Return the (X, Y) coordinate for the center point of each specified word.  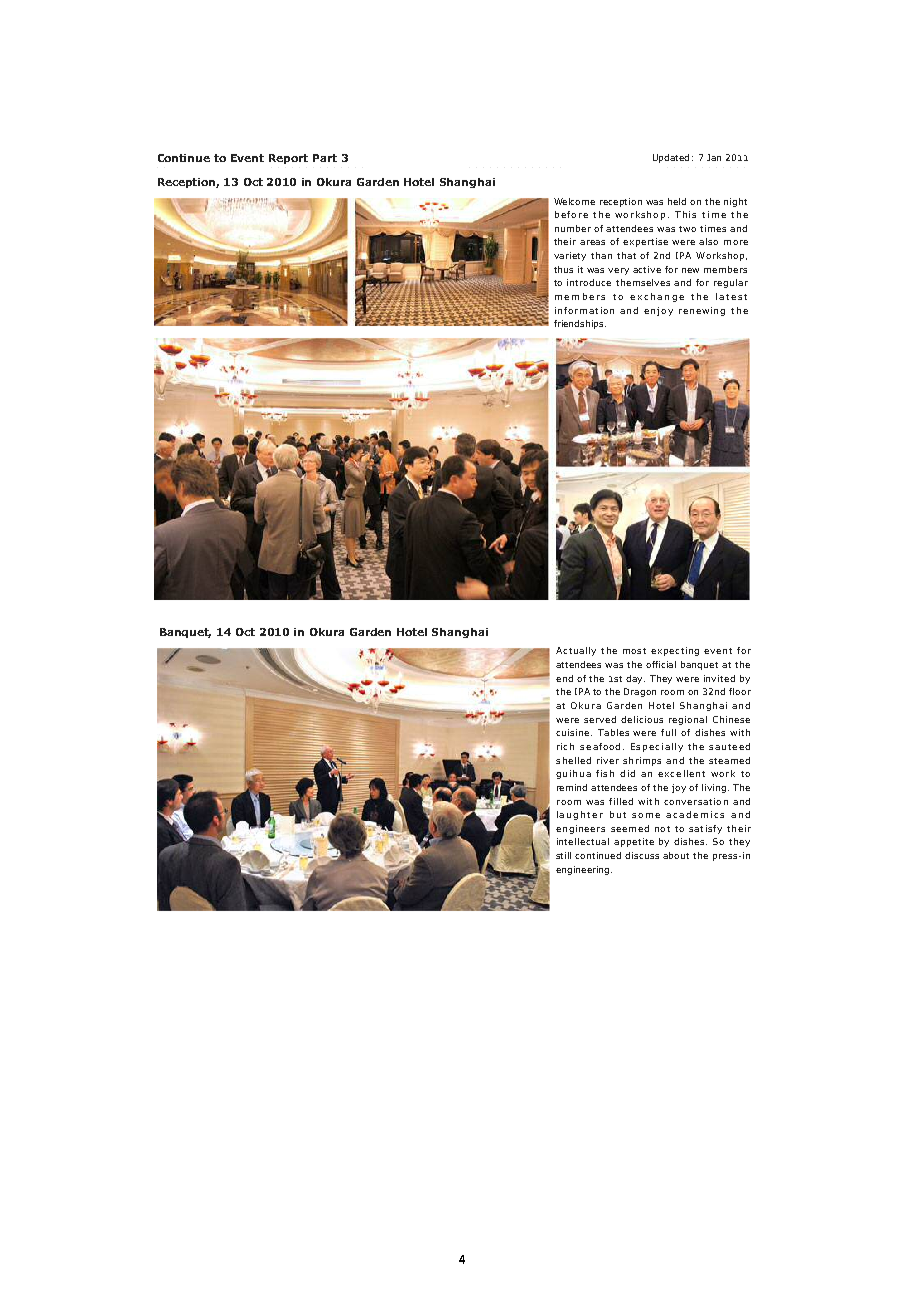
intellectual (583, 841)
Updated (671, 158)
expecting (675, 651)
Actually (576, 651)
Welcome (574, 201)
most (634, 651)
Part (325, 158)
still (563, 855)
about (676, 855)
